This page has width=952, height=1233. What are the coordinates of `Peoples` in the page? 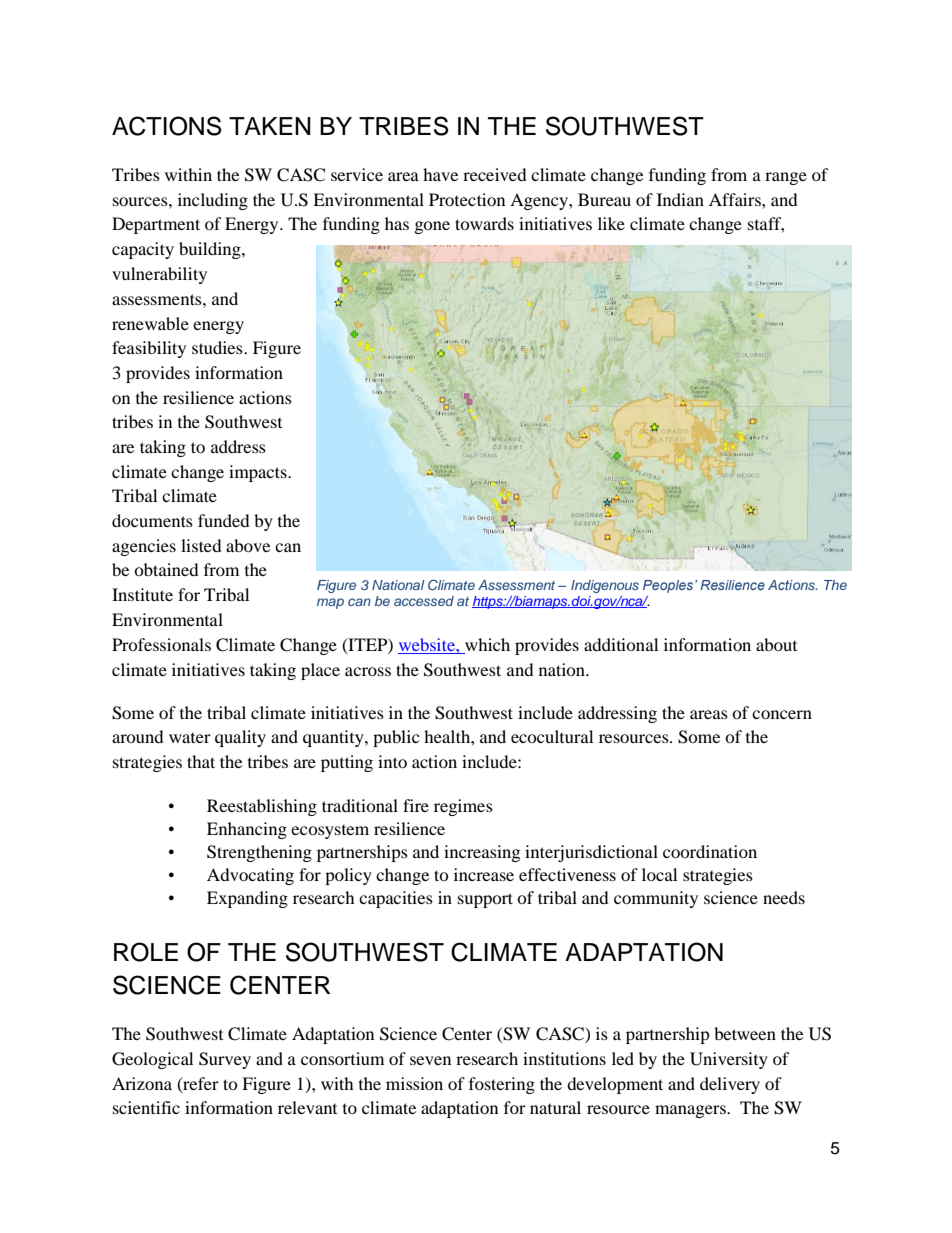 It's located at (669, 586).
